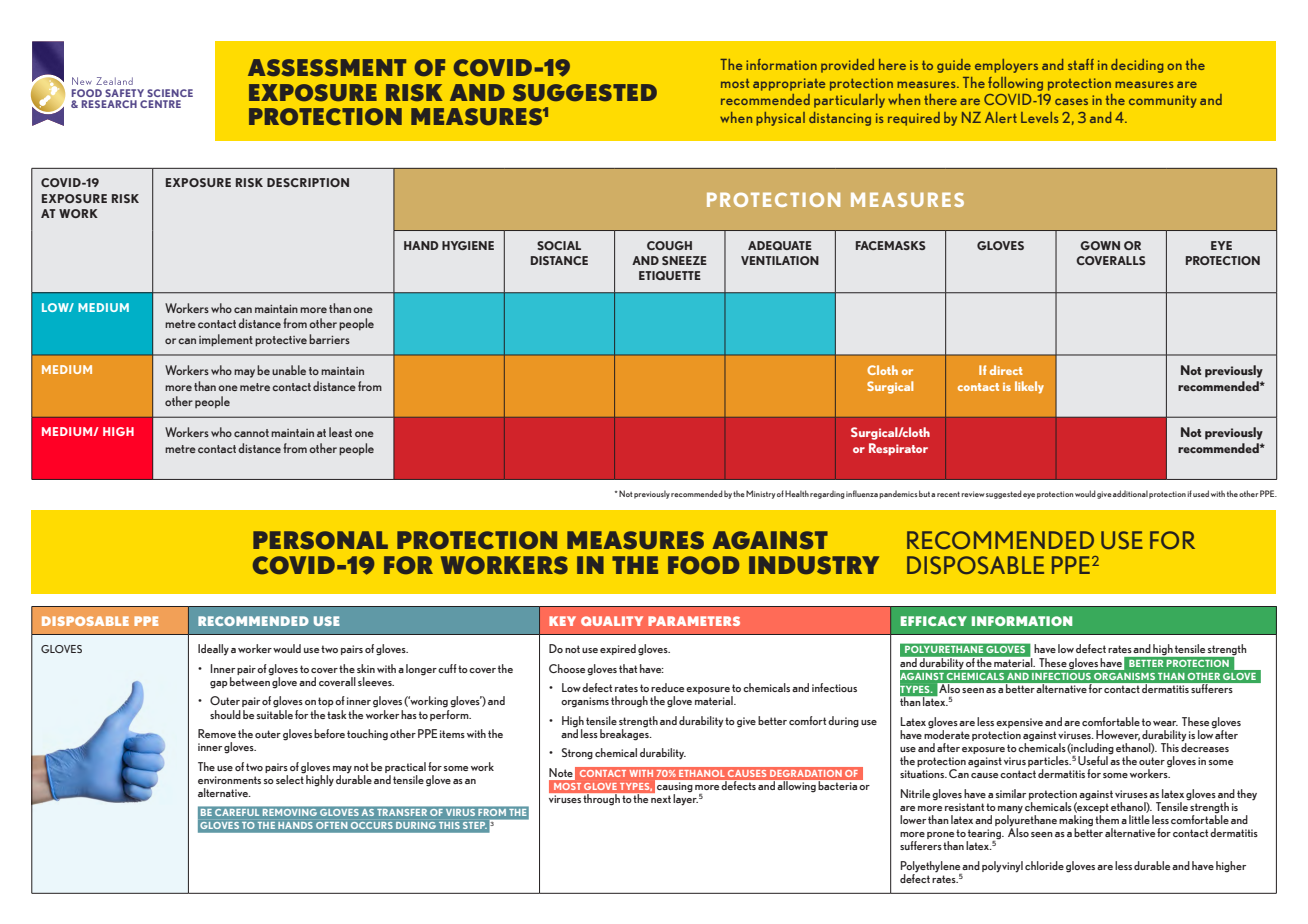 The width and height of the screenshot is (1308, 924). I want to click on direct, so click(1006, 370).
